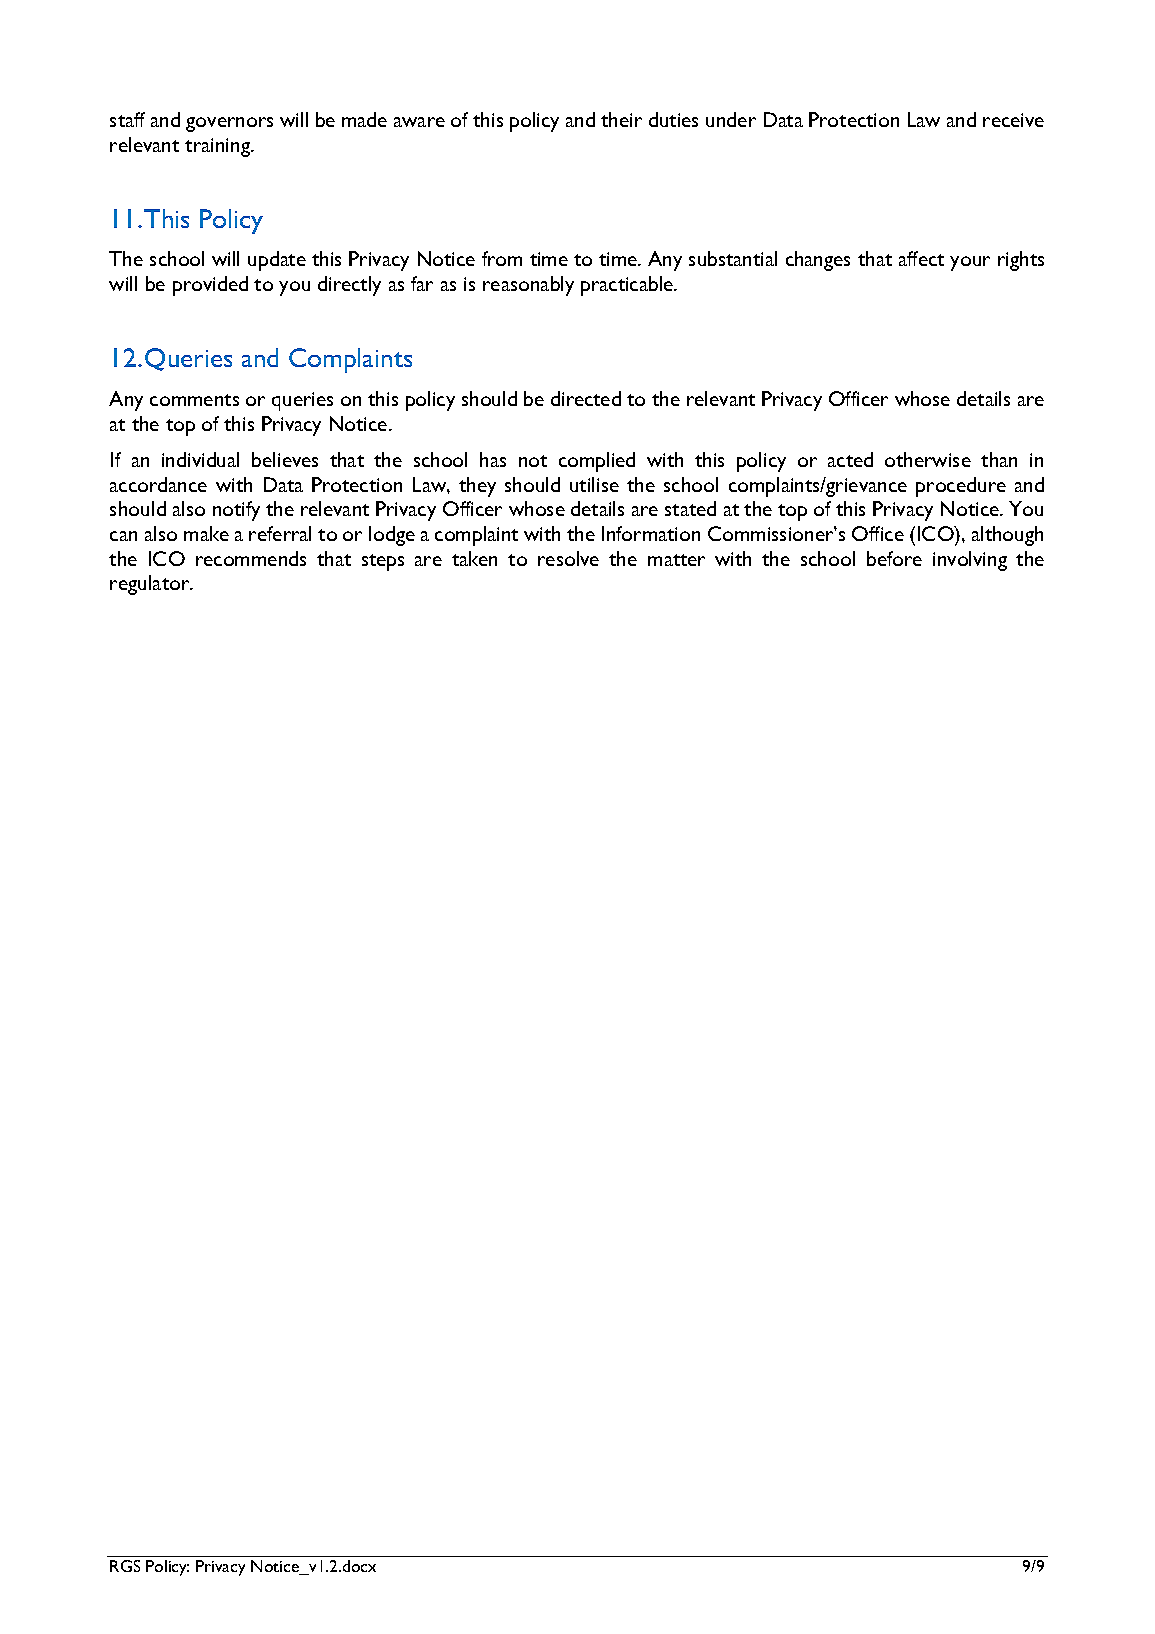  What do you see at coordinates (219, 147) in the screenshot?
I see `training` at bounding box center [219, 147].
